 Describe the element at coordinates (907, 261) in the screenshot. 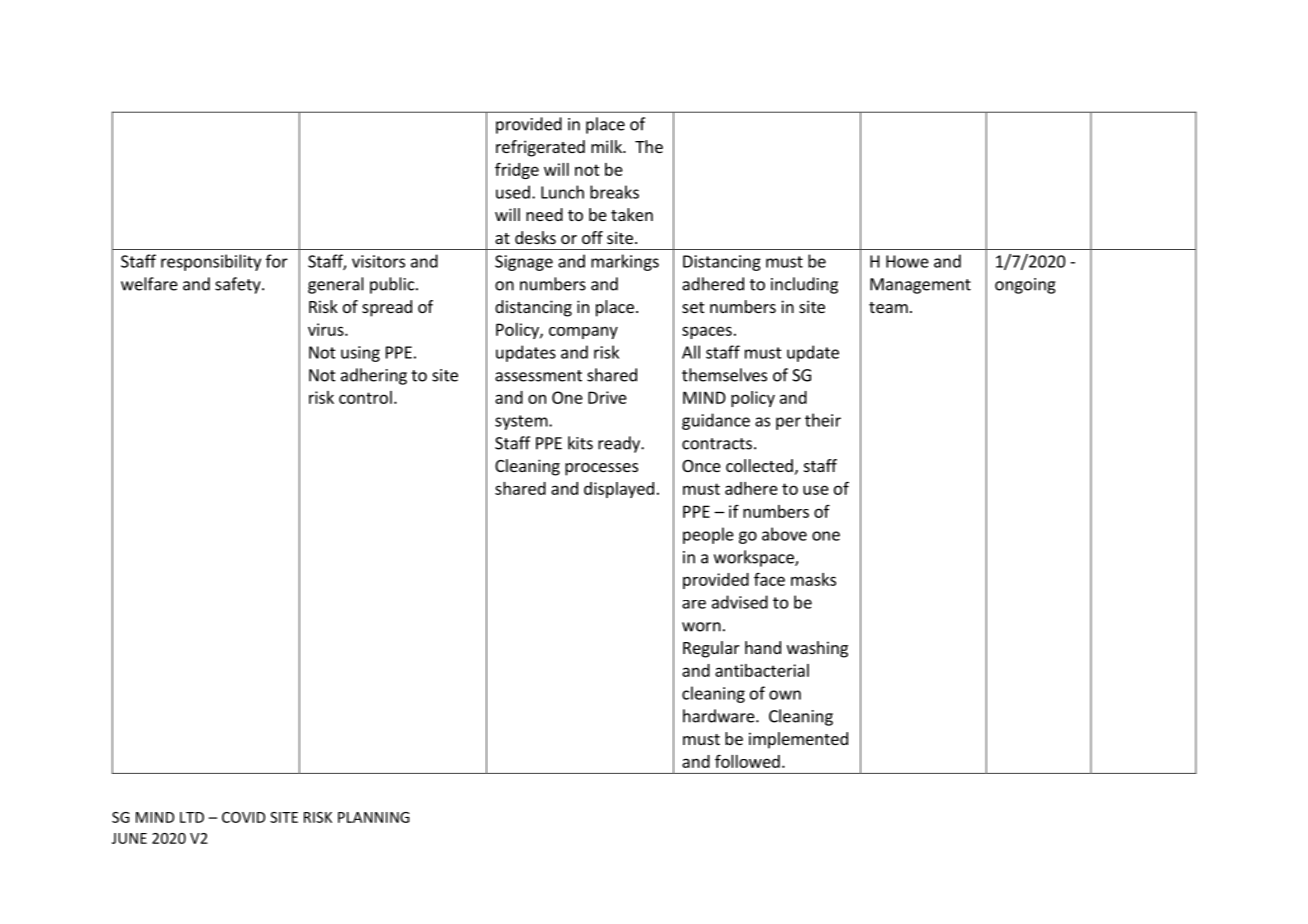

I see `Howe` at that location.
